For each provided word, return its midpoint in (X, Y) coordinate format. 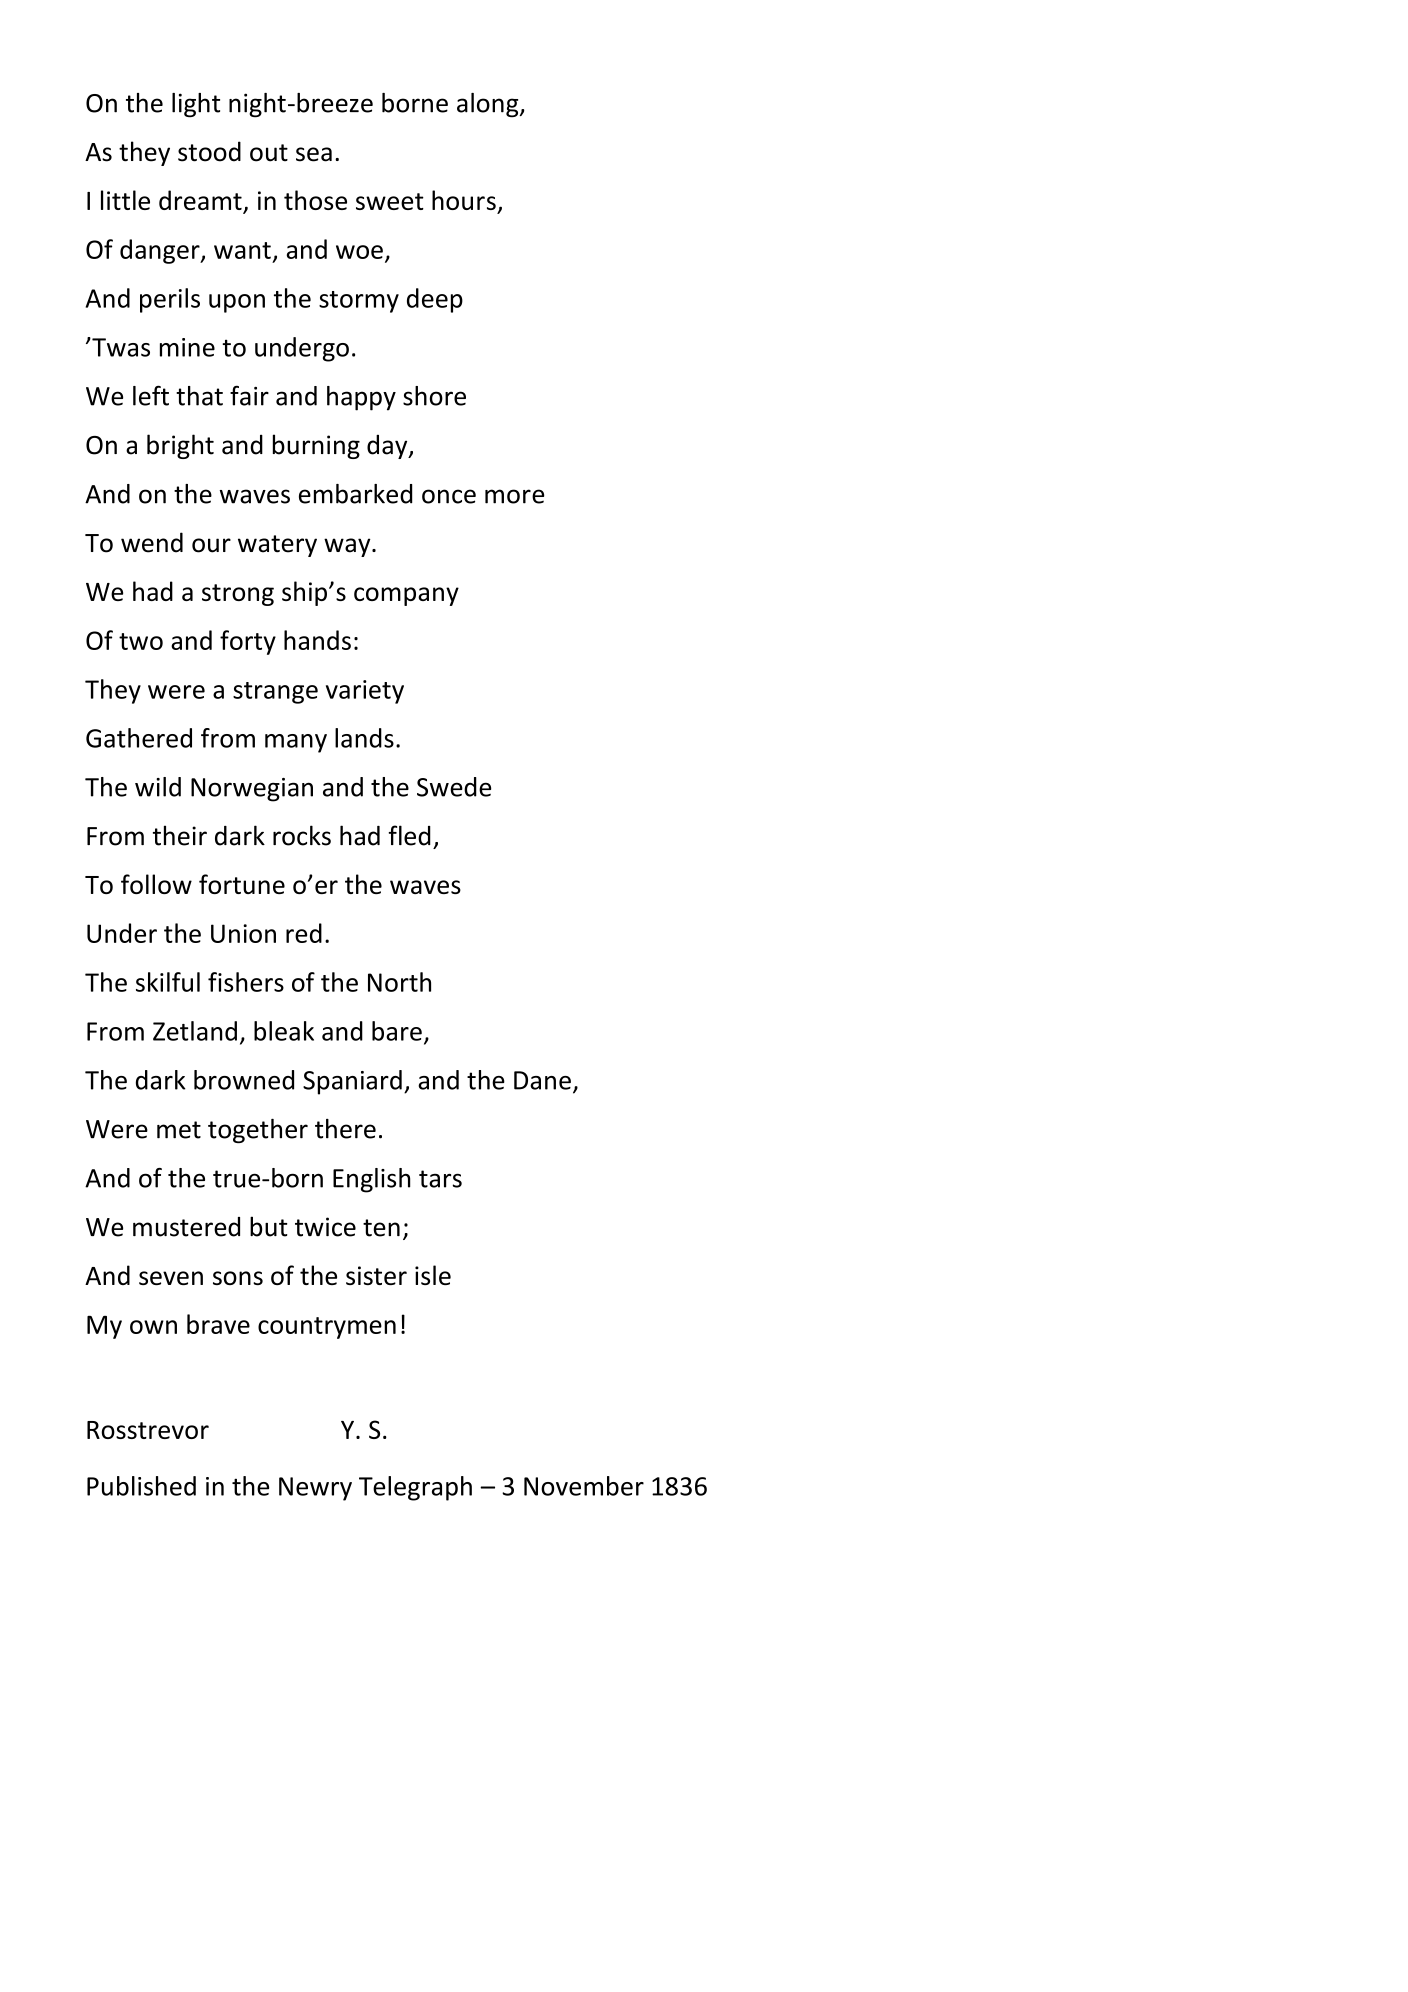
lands (364, 738)
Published (141, 1486)
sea (314, 154)
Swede (454, 787)
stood (209, 151)
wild (158, 787)
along (489, 105)
